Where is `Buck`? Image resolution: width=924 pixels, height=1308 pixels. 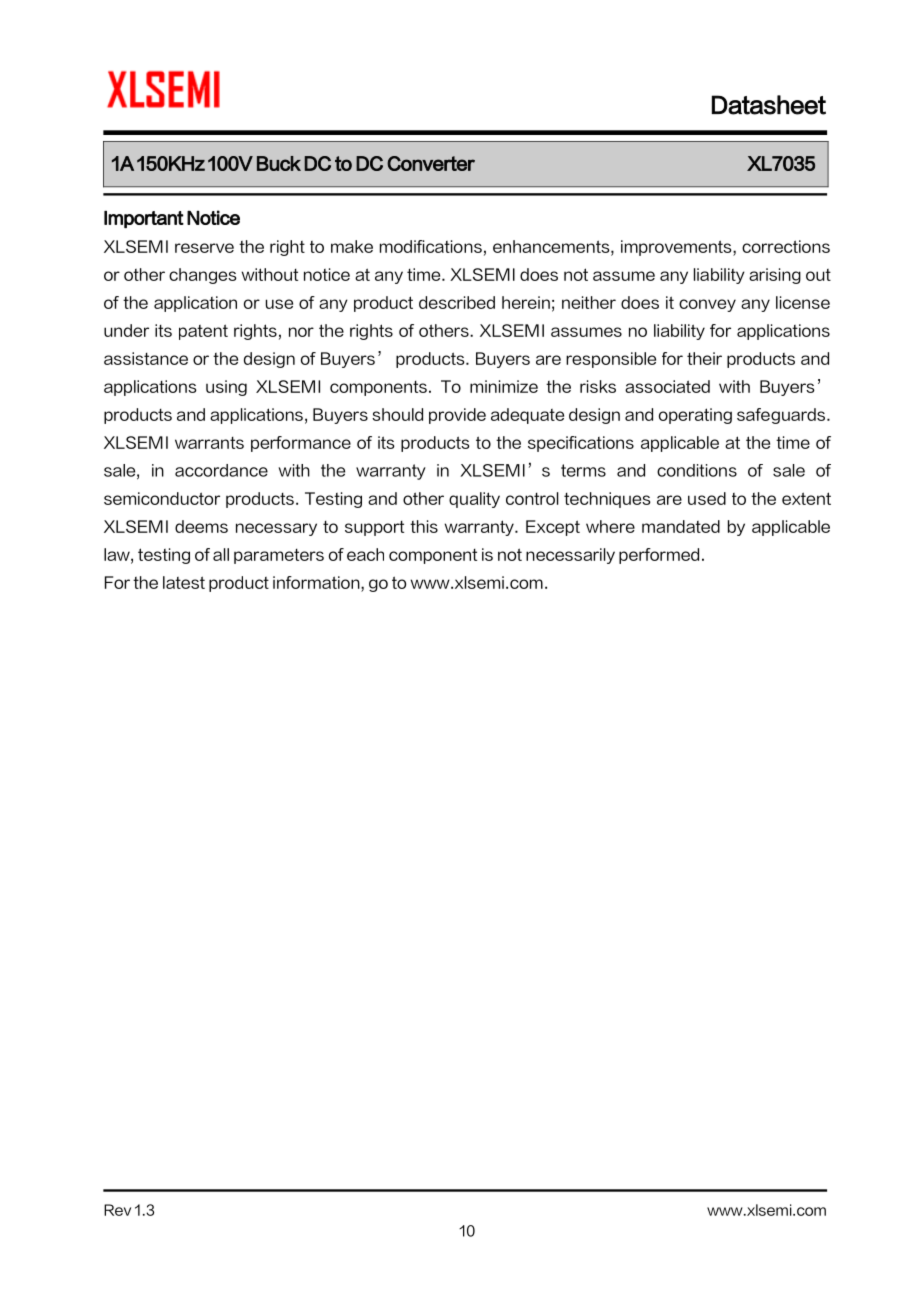
Buck is located at coordinates (279, 163).
